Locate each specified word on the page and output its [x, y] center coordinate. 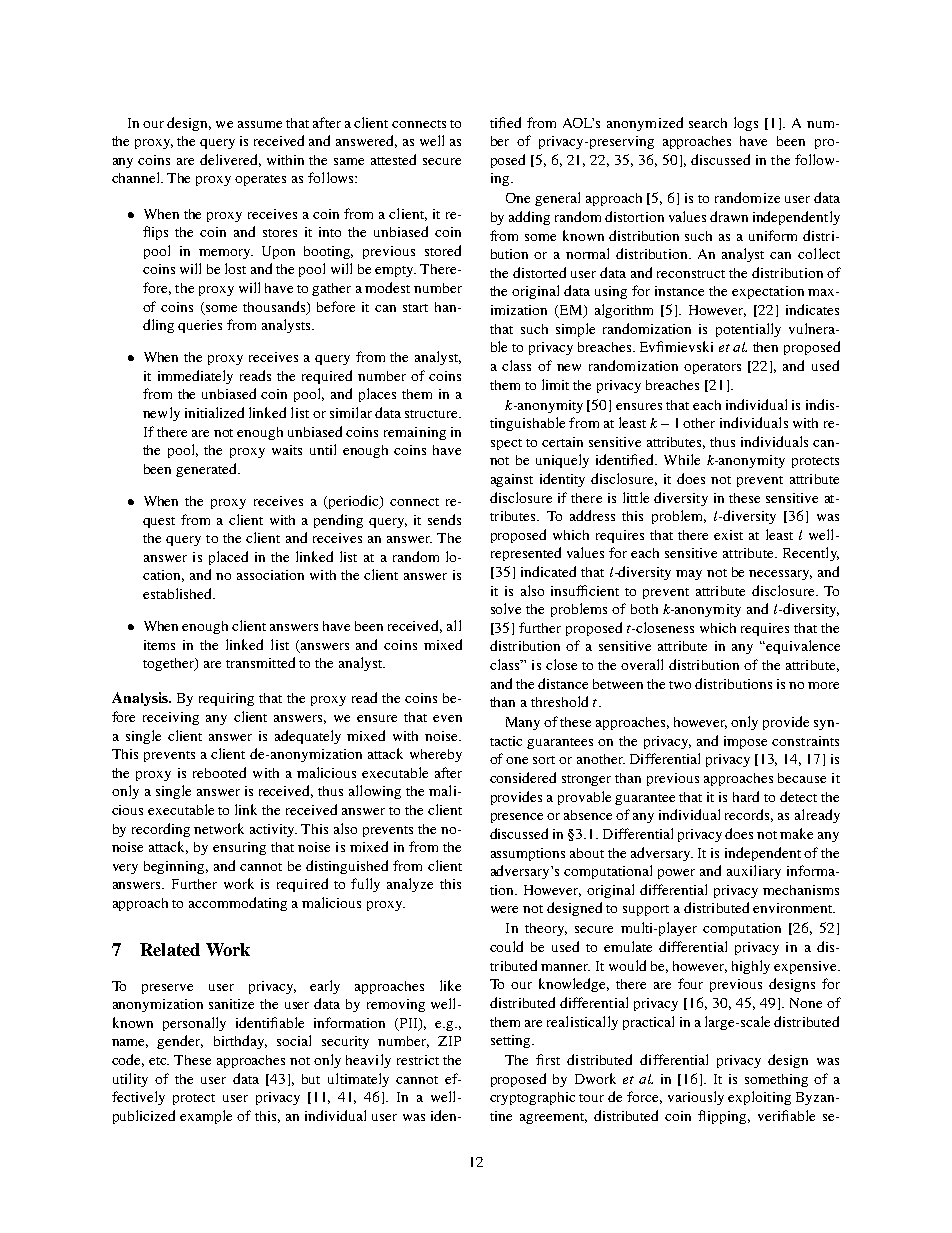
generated [207, 470]
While [682, 459]
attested [393, 159]
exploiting [759, 1098]
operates [260, 180]
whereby [436, 755]
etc [159, 1061]
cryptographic [532, 1098]
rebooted [219, 772]
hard [746, 796]
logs [746, 124]
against [512, 480]
